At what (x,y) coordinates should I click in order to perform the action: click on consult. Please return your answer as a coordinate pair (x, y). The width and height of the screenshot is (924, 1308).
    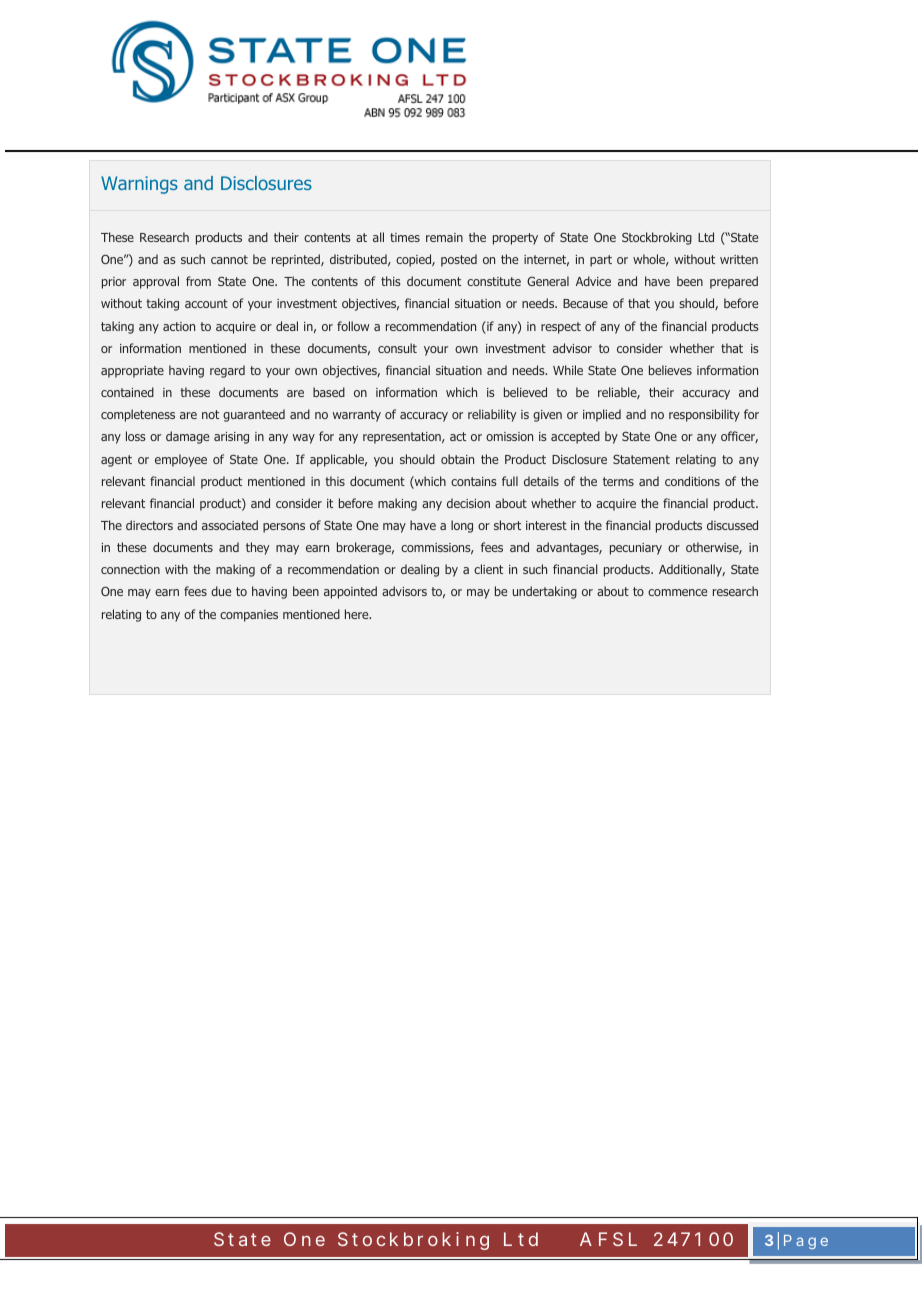
    Looking at the image, I should click on (397, 348).
